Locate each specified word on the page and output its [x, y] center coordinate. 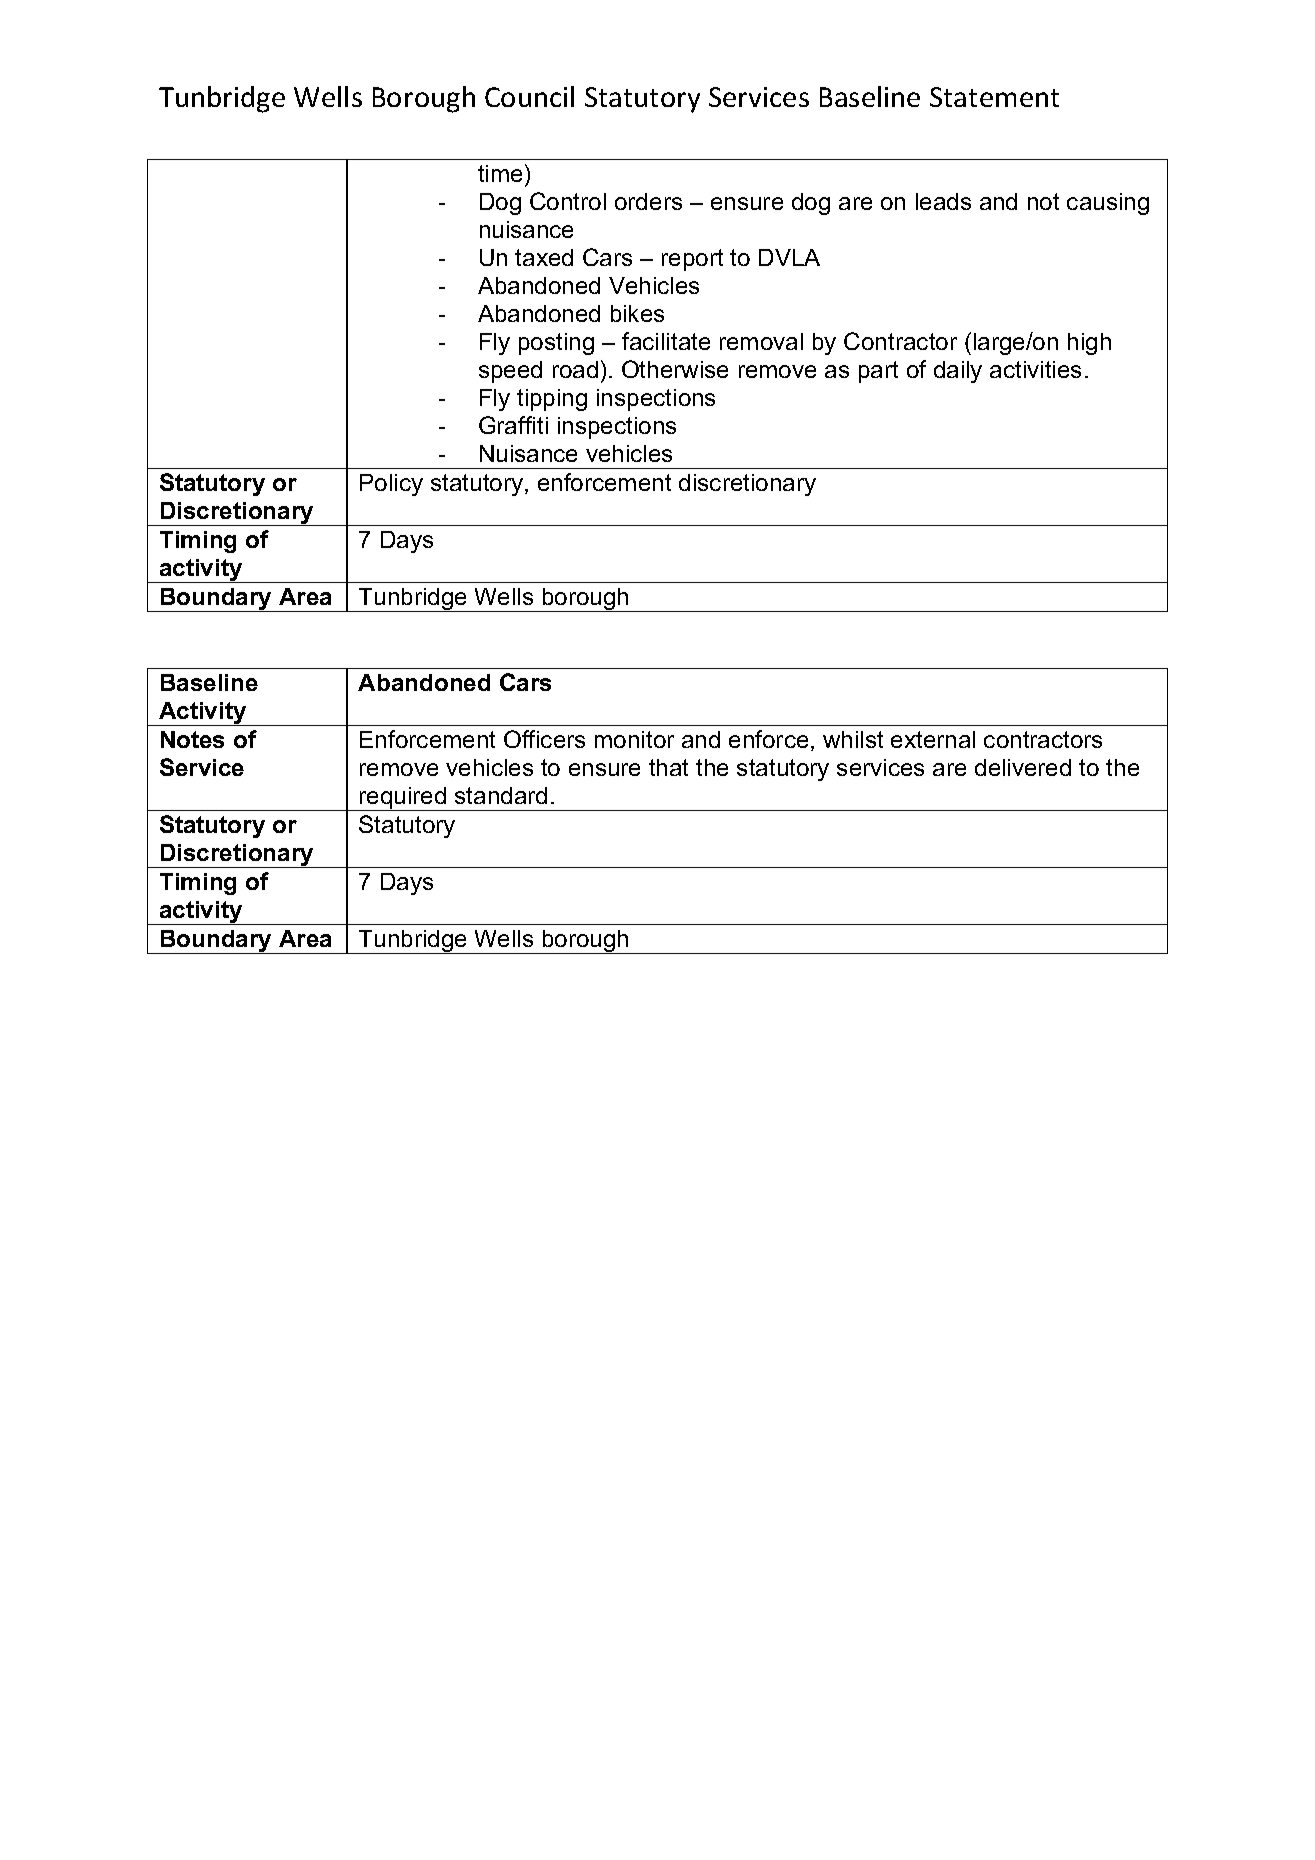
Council [529, 96]
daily [958, 372]
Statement [994, 97]
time [500, 173]
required [403, 799]
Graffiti [513, 425]
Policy [391, 485]
